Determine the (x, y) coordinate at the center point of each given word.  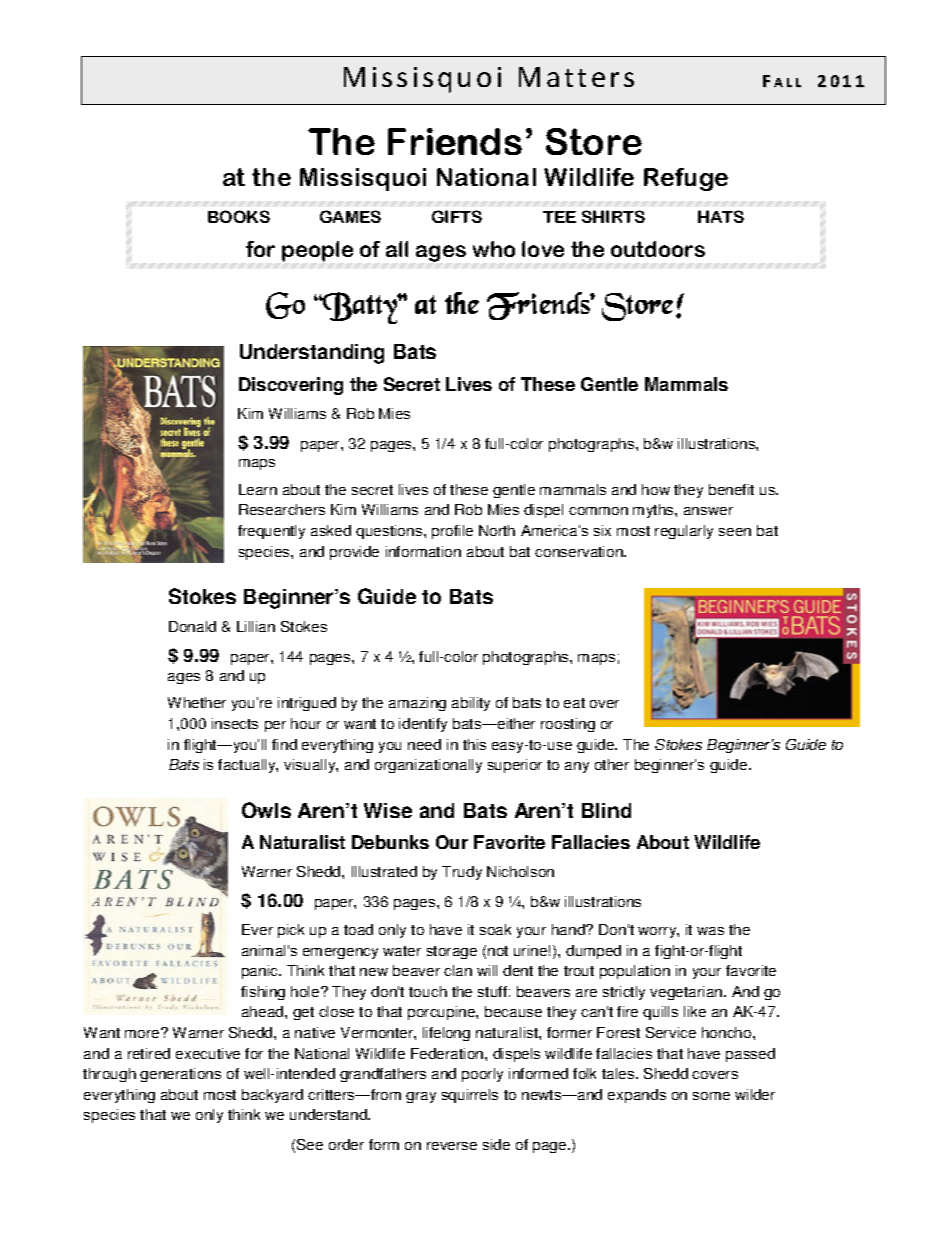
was (710, 931)
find (284, 744)
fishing (263, 993)
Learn (258, 489)
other (612, 764)
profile (452, 532)
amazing (417, 704)
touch (428, 991)
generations (180, 1075)
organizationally (428, 766)
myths (654, 511)
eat (574, 703)
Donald (192, 626)
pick (291, 931)
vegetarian (687, 993)
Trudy (462, 873)
